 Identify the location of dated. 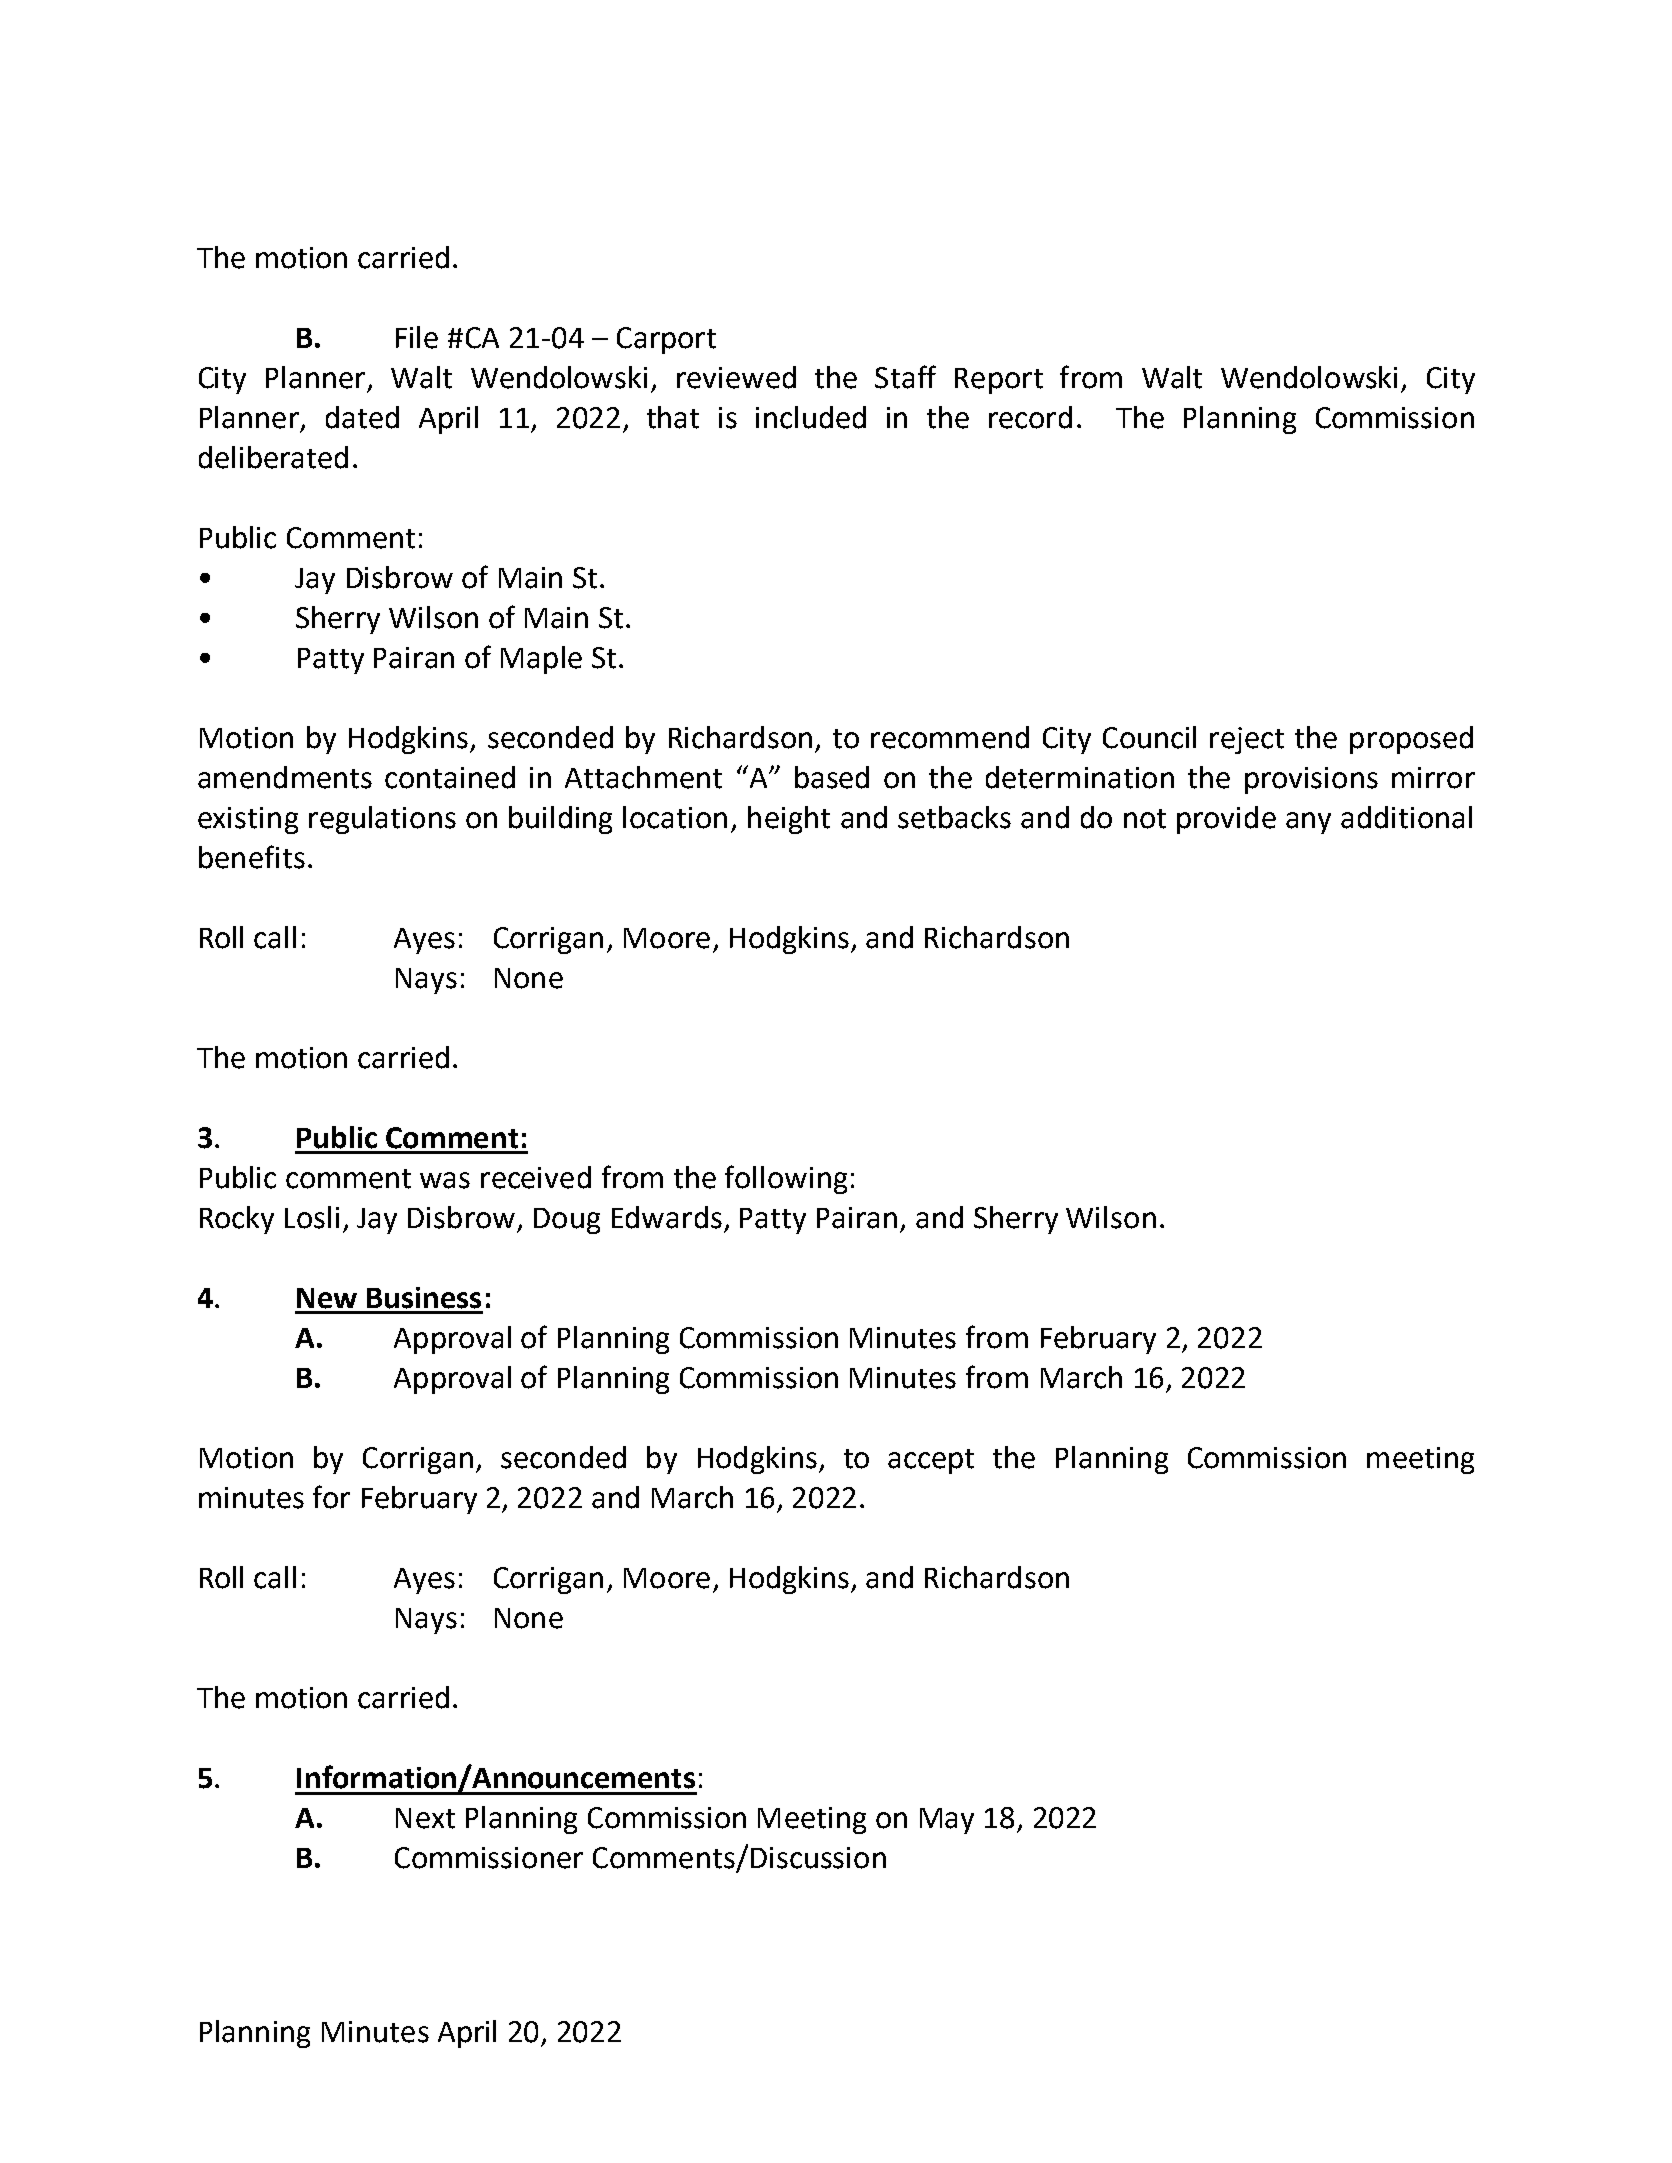
(362, 417).
